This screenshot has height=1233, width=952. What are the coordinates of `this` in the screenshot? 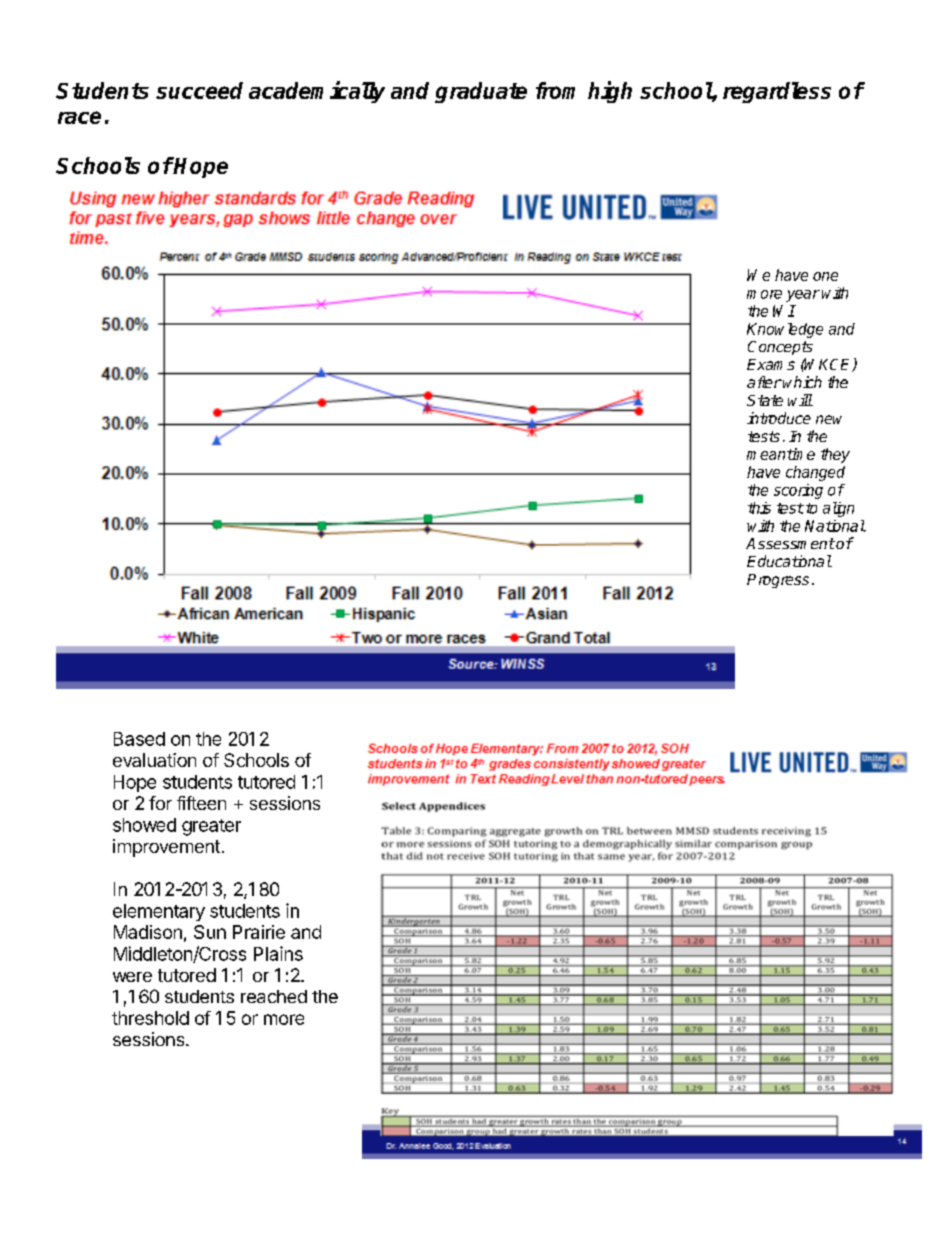 It's located at (759, 508).
